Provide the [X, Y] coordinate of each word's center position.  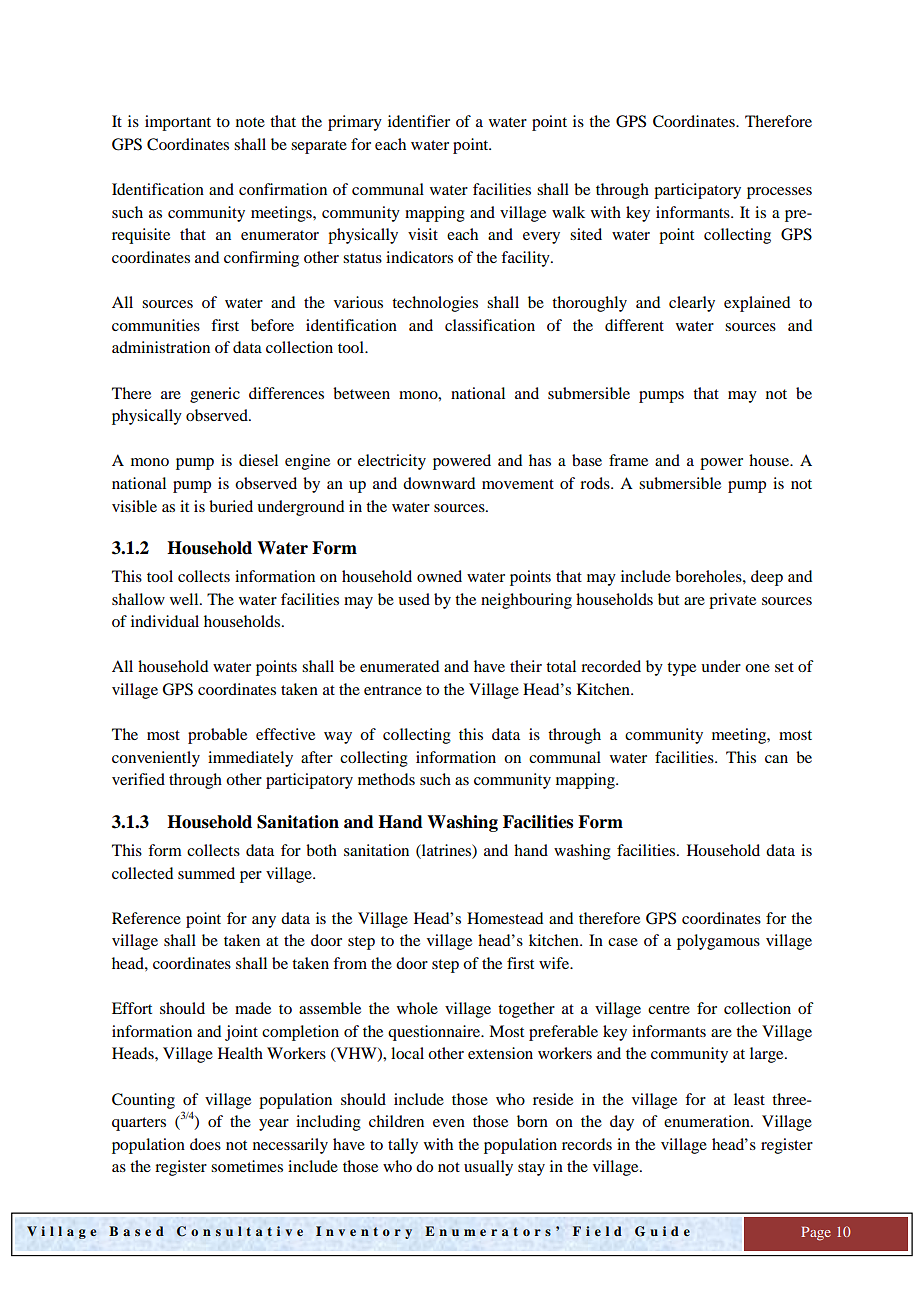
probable [217, 736]
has [540, 460]
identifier [419, 121]
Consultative [240, 1231]
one [757, 668]
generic [215, 395]
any [264, 922]
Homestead [505, 918]
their [526, 666]
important [178, 123]
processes [779, 193]
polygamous [718, 942]
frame [628, 460]
